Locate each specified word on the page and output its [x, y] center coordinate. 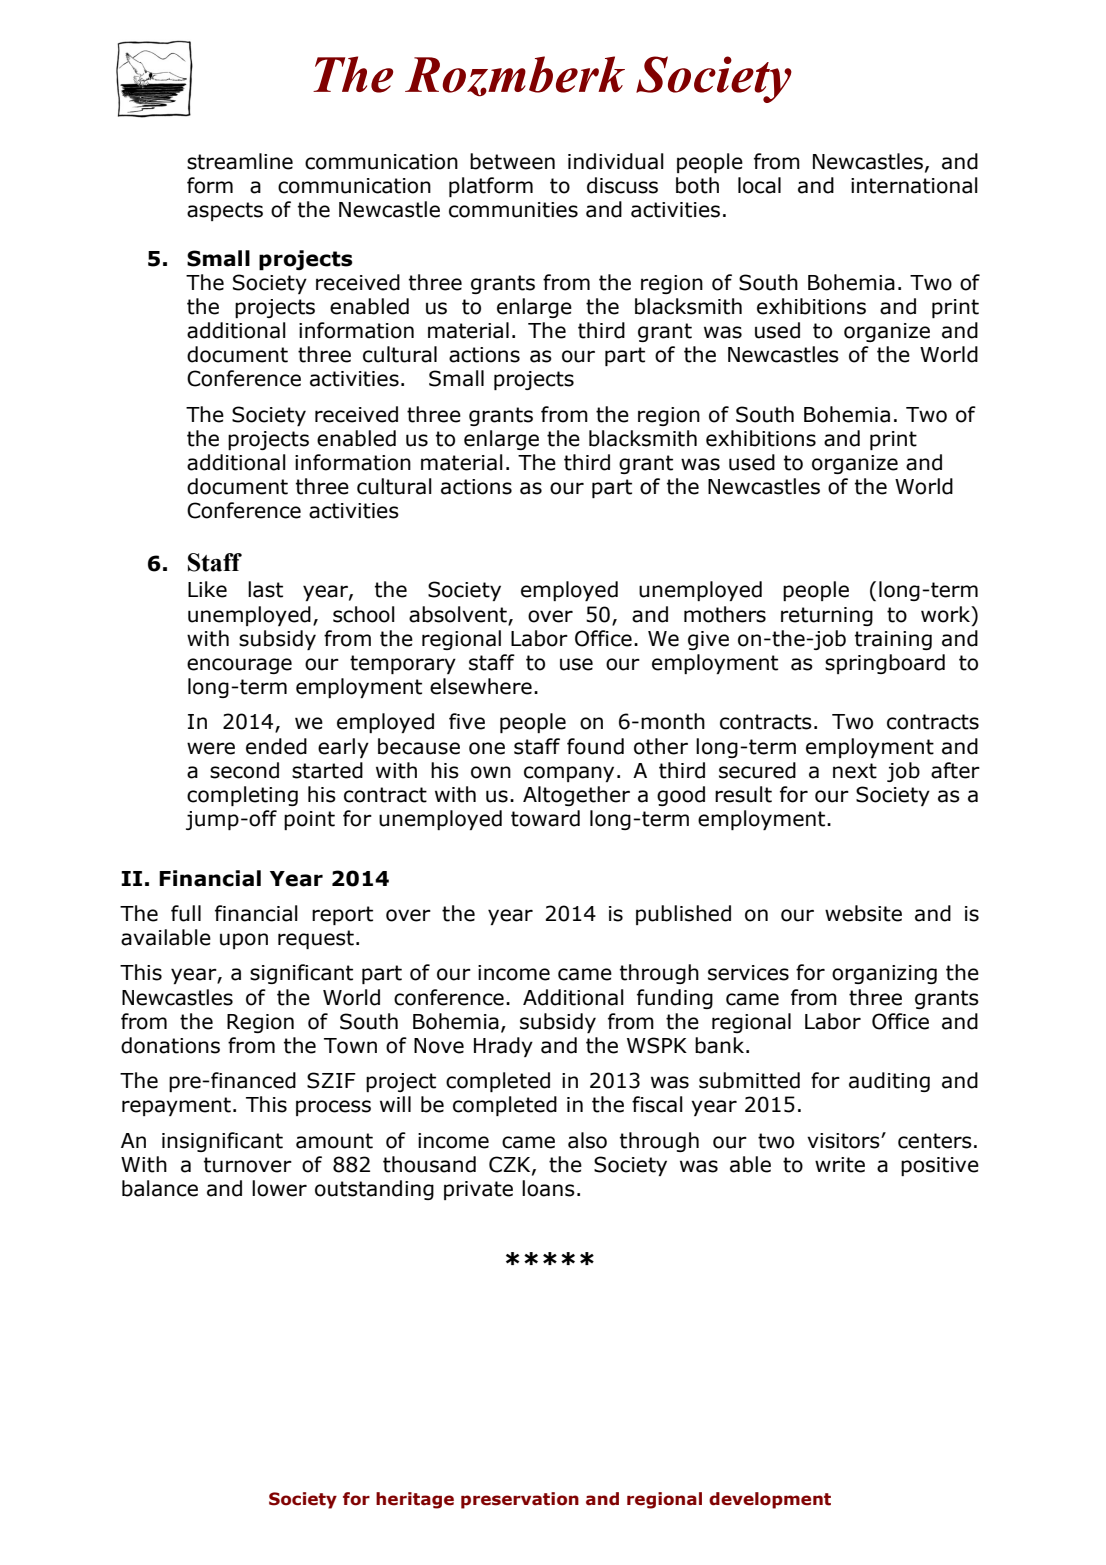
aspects [225, 211]
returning [827, 616]
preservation [520, 1500]
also [587, 1140]
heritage [415, 1500]
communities [513, 210]
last [265, 589]
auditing [889, 1082]
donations [170, 1045]
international [914, 185]
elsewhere [481, 686]
